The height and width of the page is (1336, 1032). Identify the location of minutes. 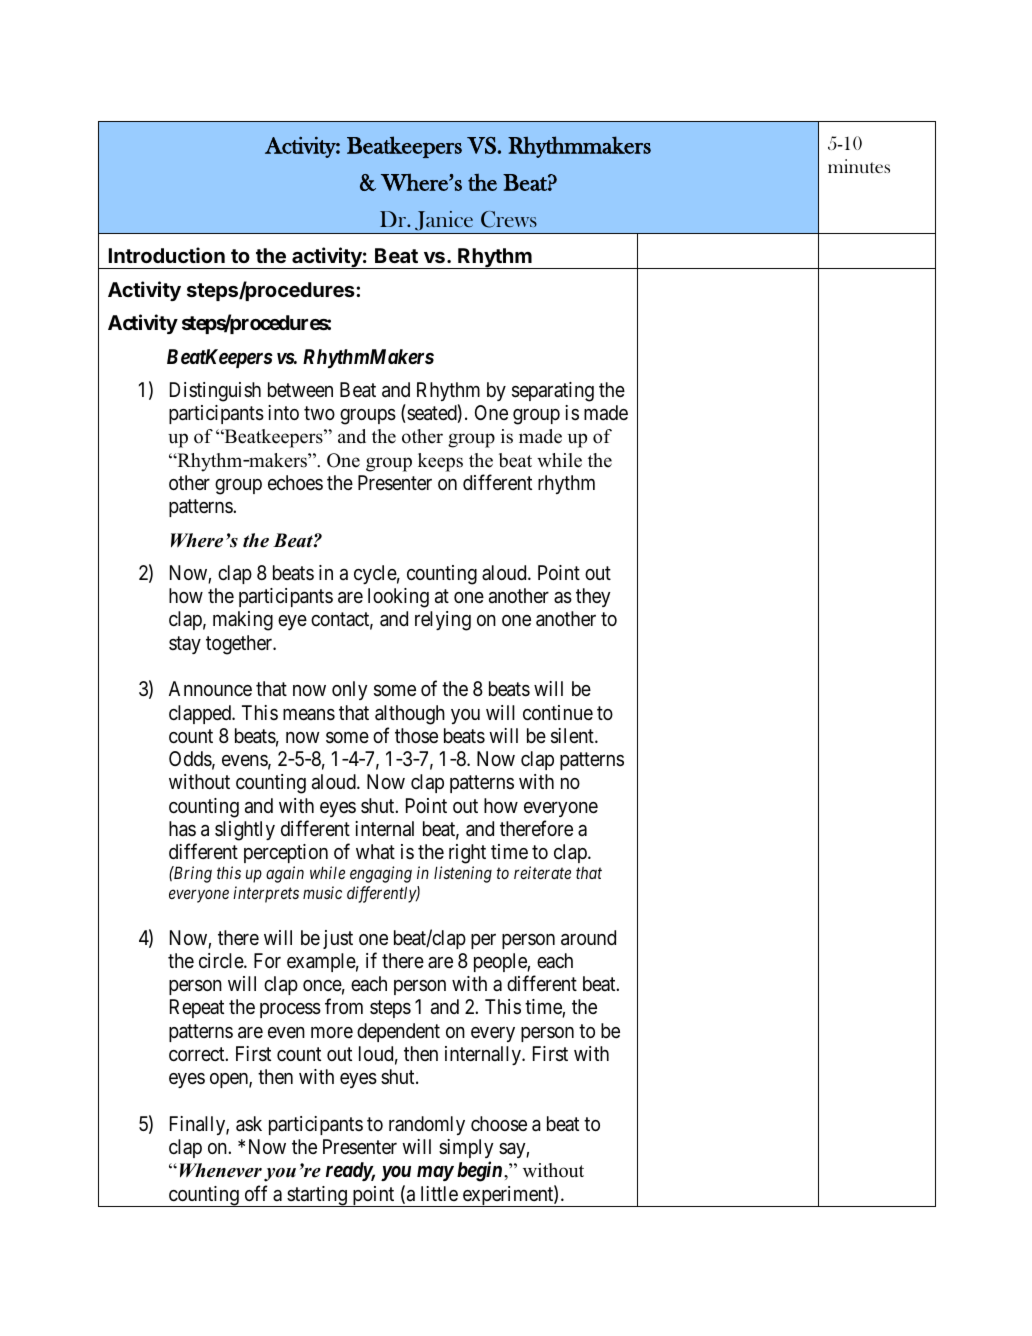
(859, 166).
